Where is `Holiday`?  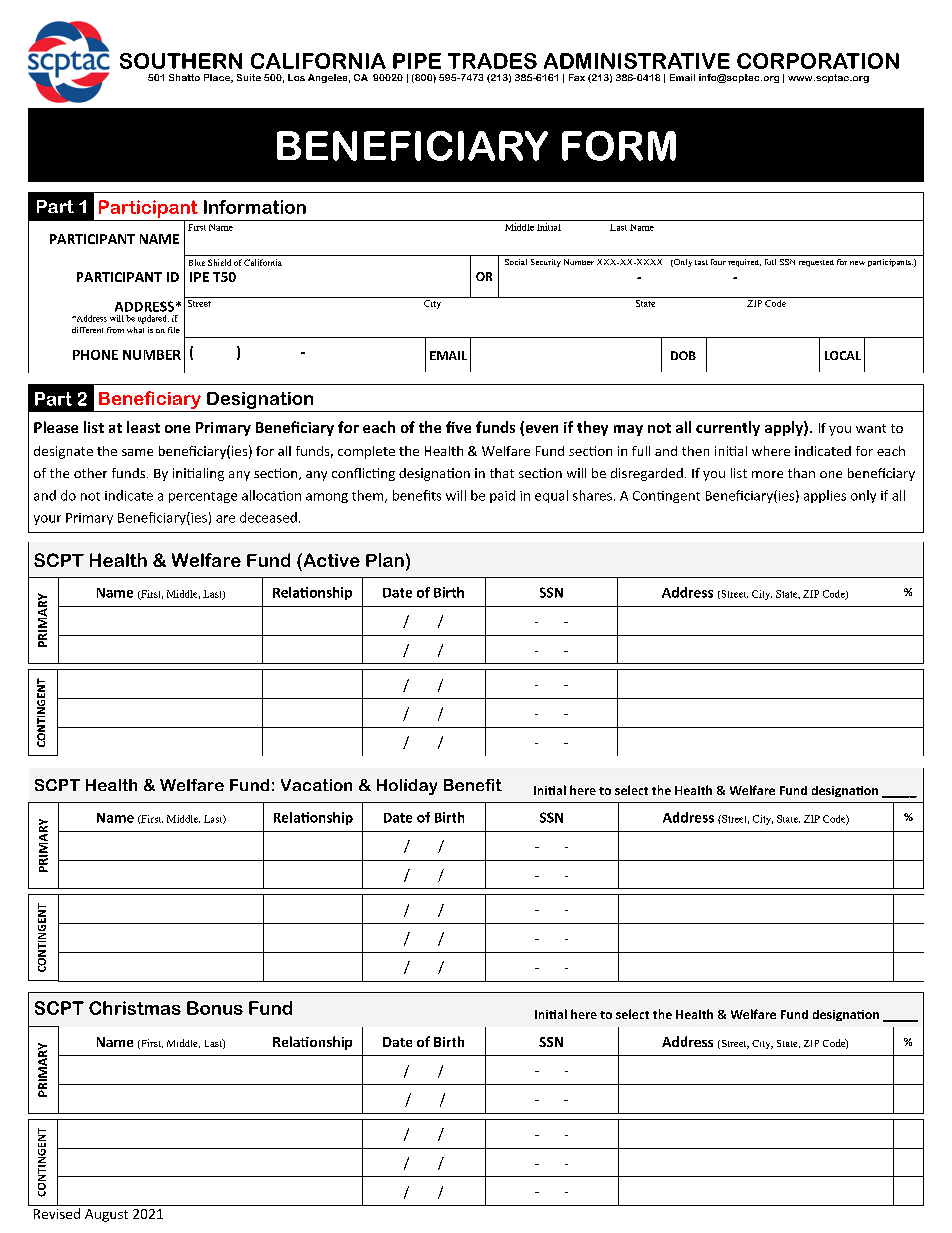
Holiday is located at coordinates (407, 787).
